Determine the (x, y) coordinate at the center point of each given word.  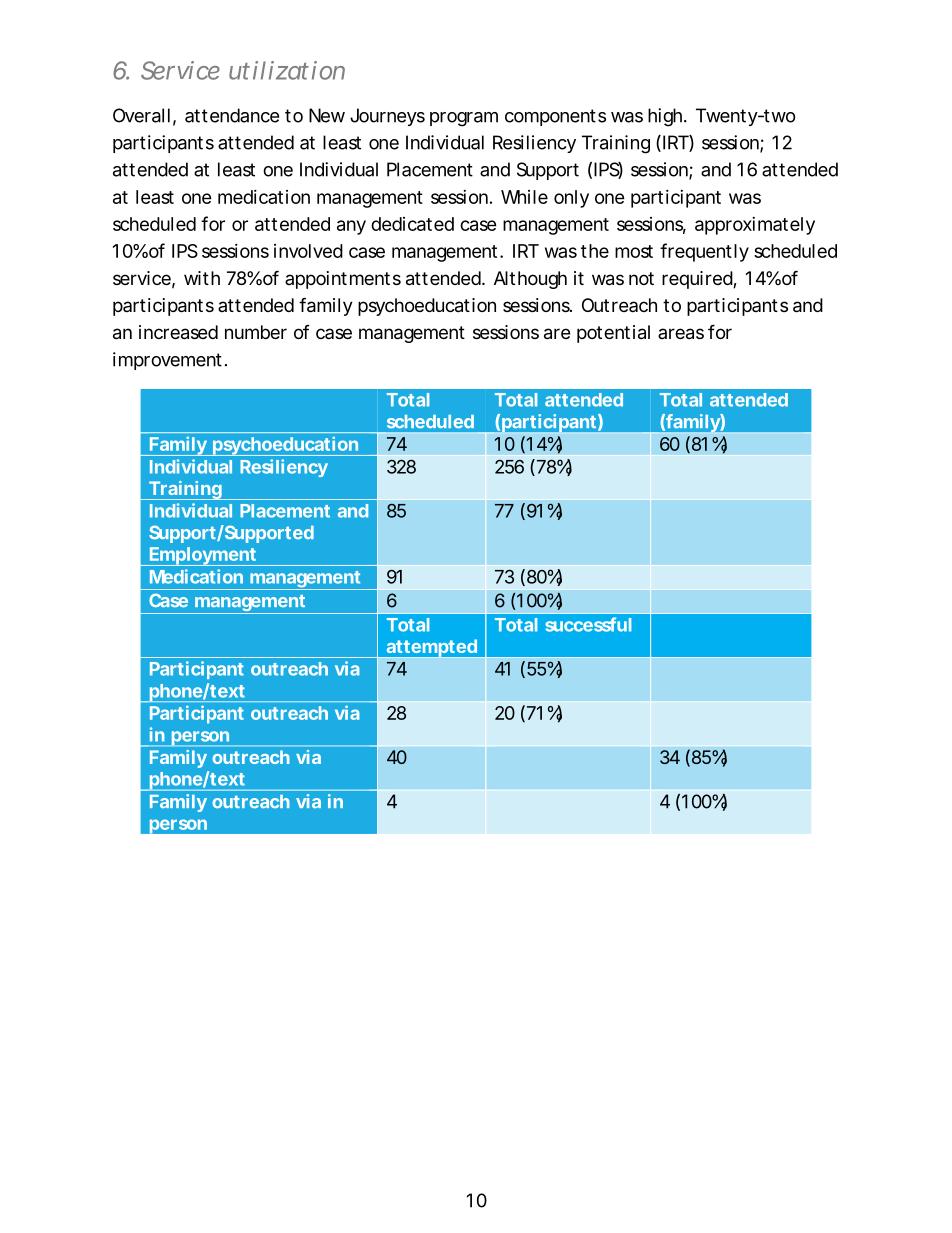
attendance (232, 115)
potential (613, 334)
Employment (203, 556)
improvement (167, 361)
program (464, 119)
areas (681, 334)
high (665, 117)
